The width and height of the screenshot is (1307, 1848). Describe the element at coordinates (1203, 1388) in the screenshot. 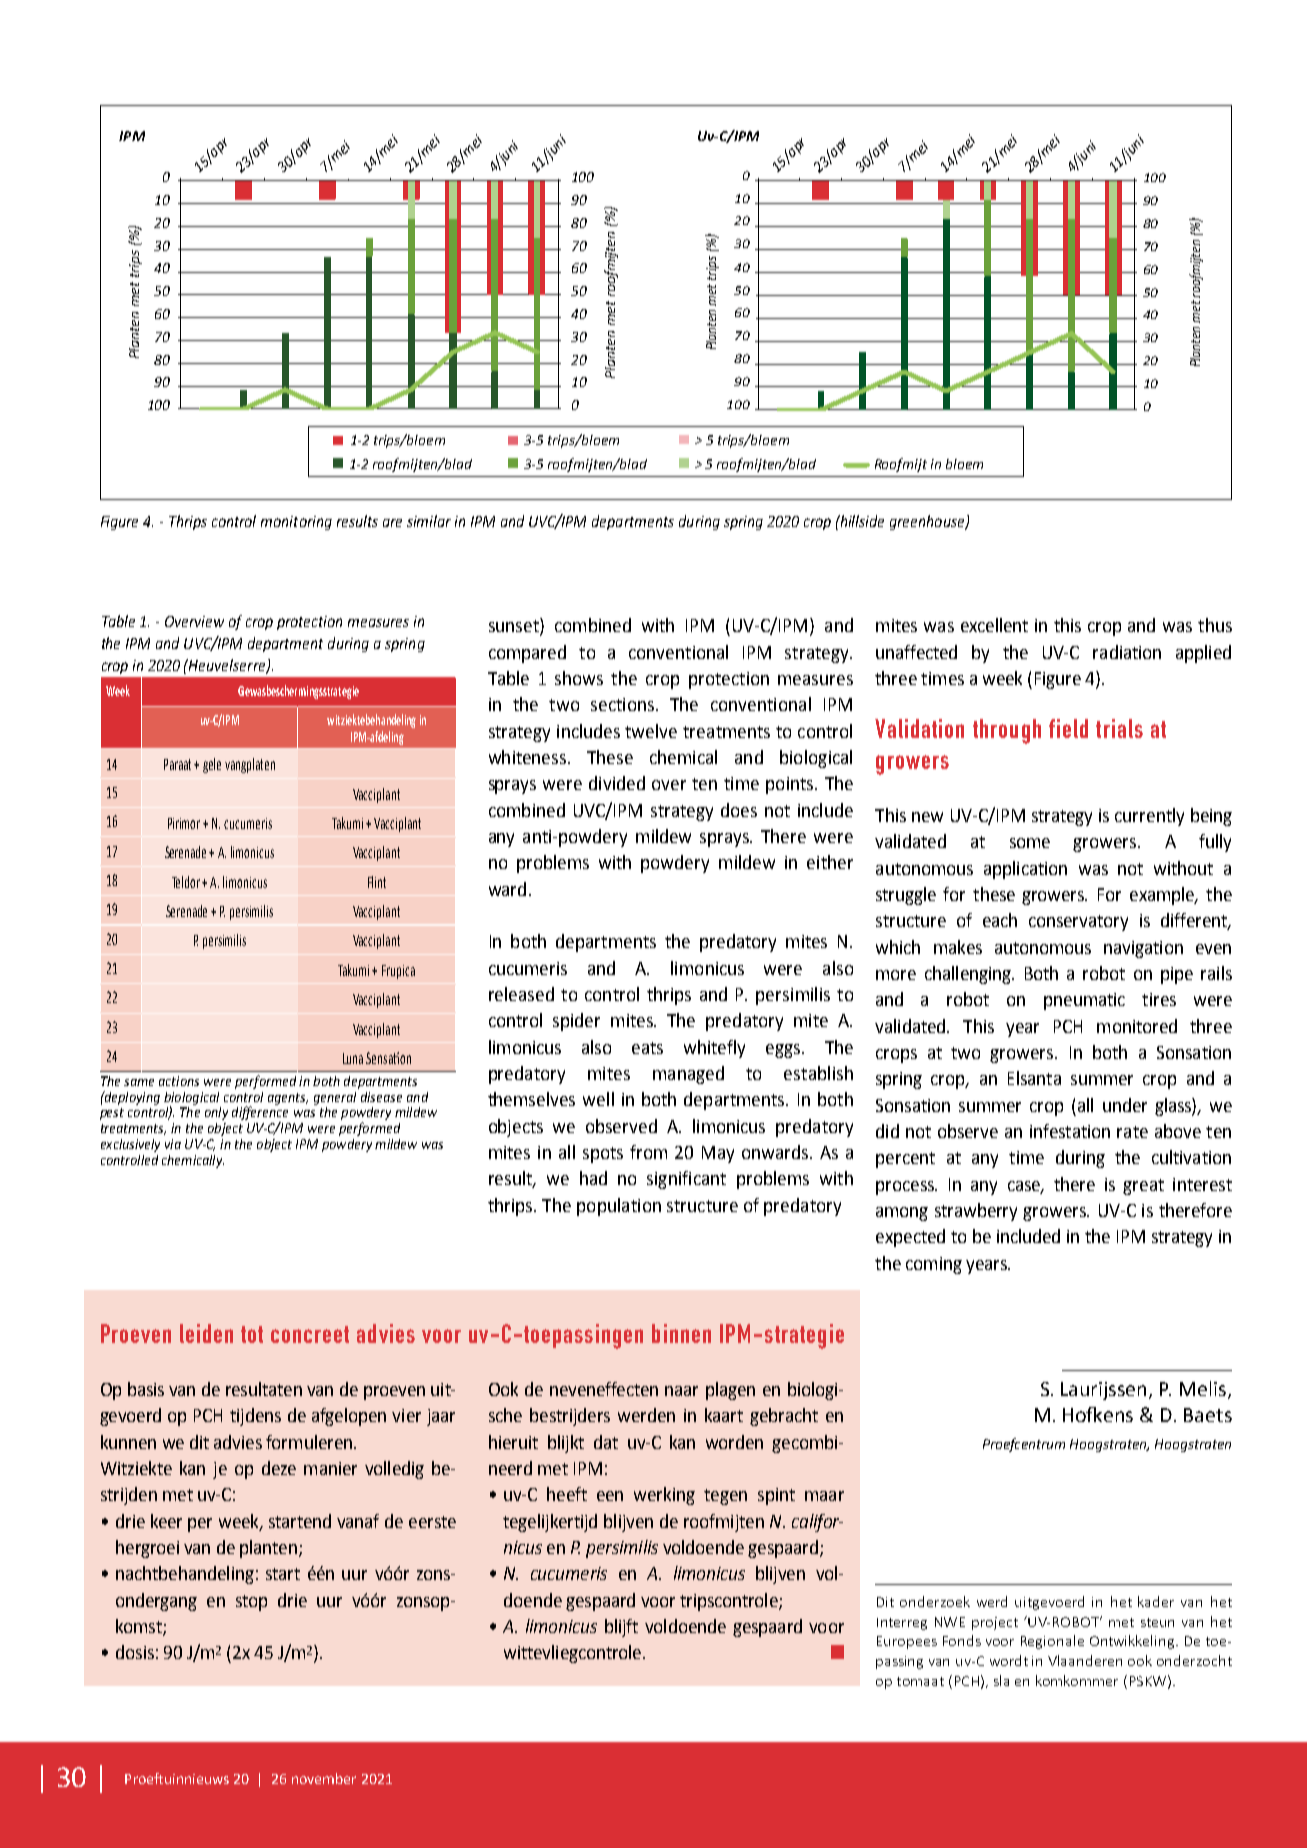

I see `Melis` at that location.
